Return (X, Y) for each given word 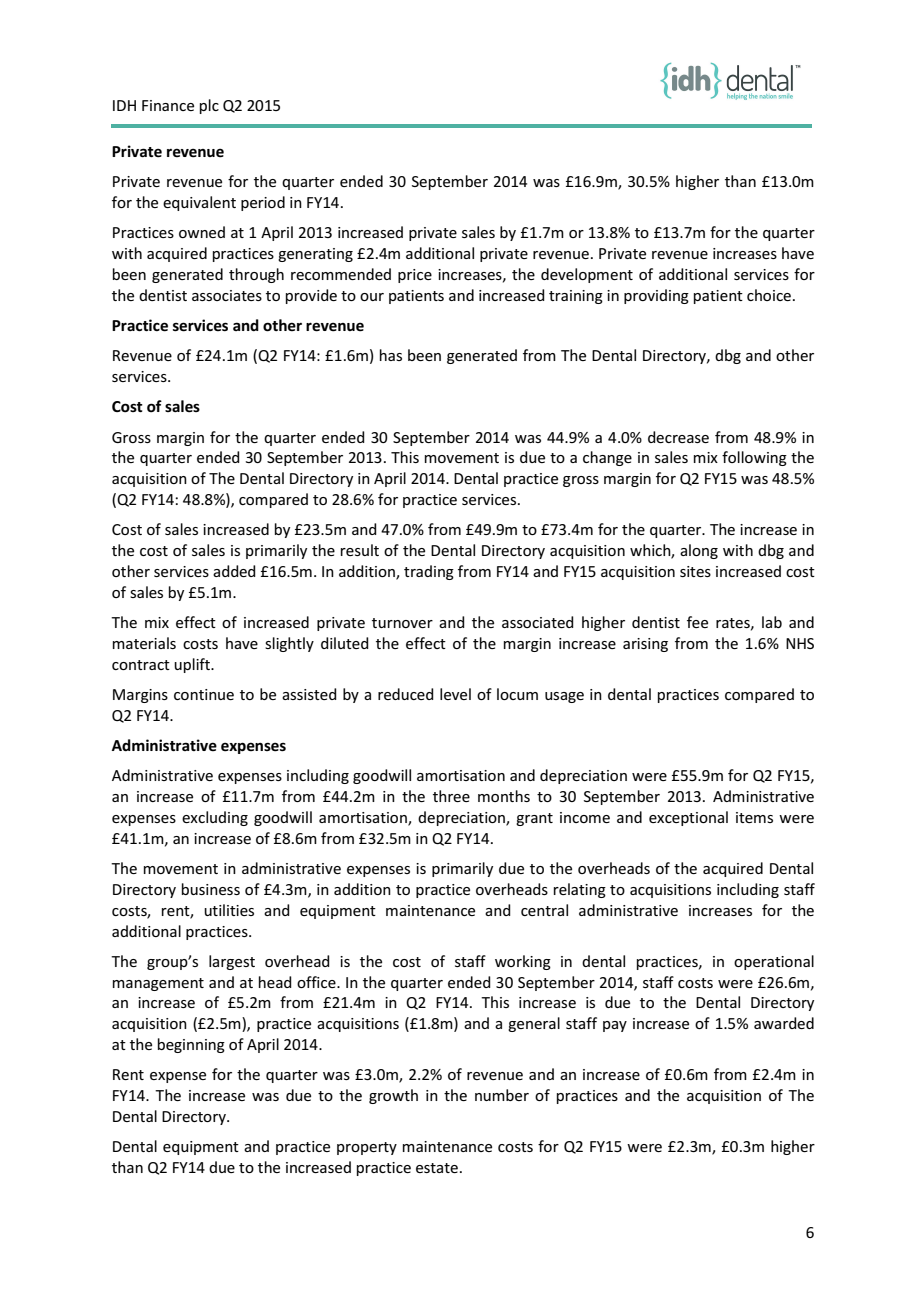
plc (209, 106)
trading (429, 572)
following (754, 458)
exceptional (688, 818)
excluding (215, 818)
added (234, 571)
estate (437, 1168)
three (451, 796)
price (415, 276)
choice (769, 295)
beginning (191, 1045)
